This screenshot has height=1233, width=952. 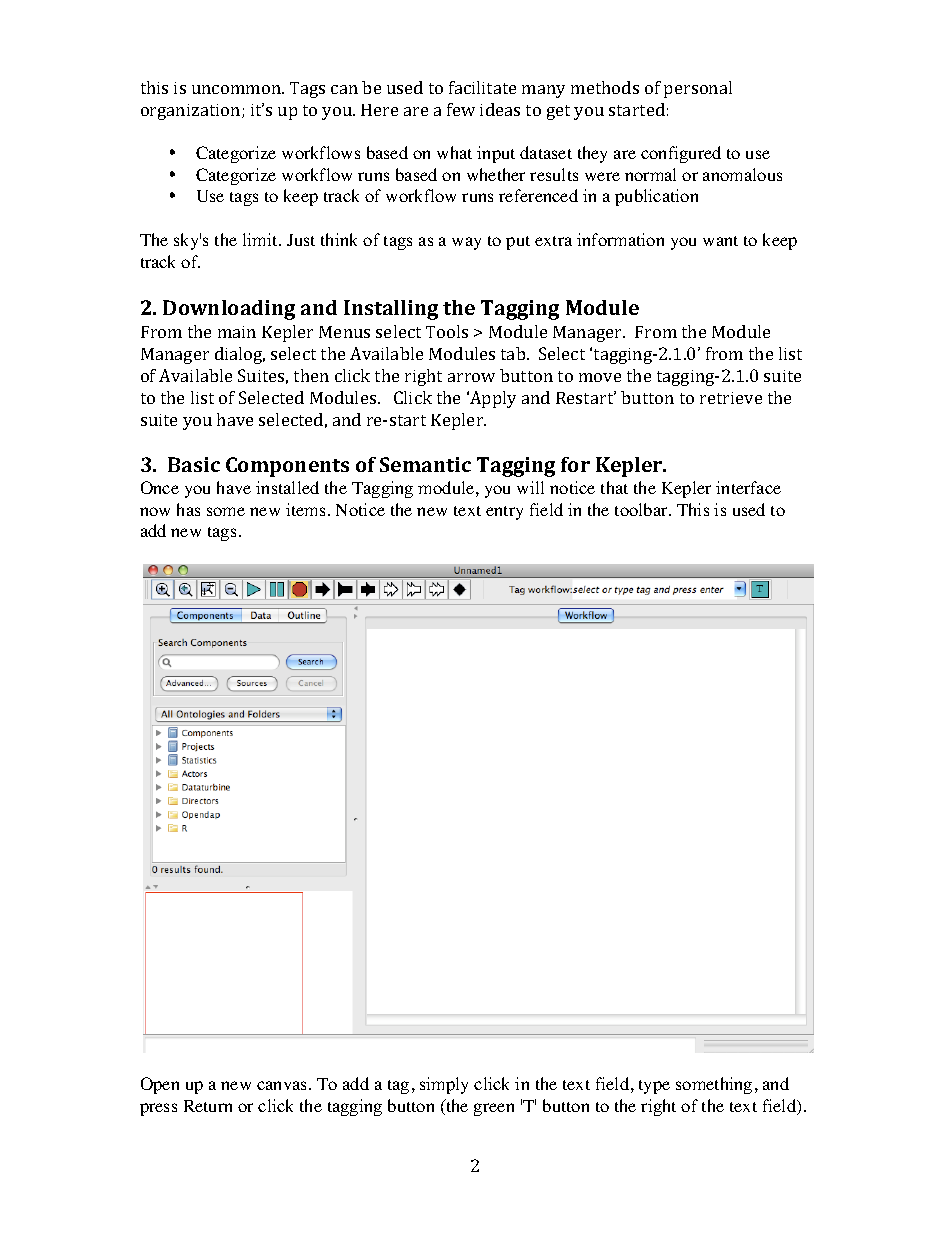 I want to click on retrieve, so click(x=731, y=398).
